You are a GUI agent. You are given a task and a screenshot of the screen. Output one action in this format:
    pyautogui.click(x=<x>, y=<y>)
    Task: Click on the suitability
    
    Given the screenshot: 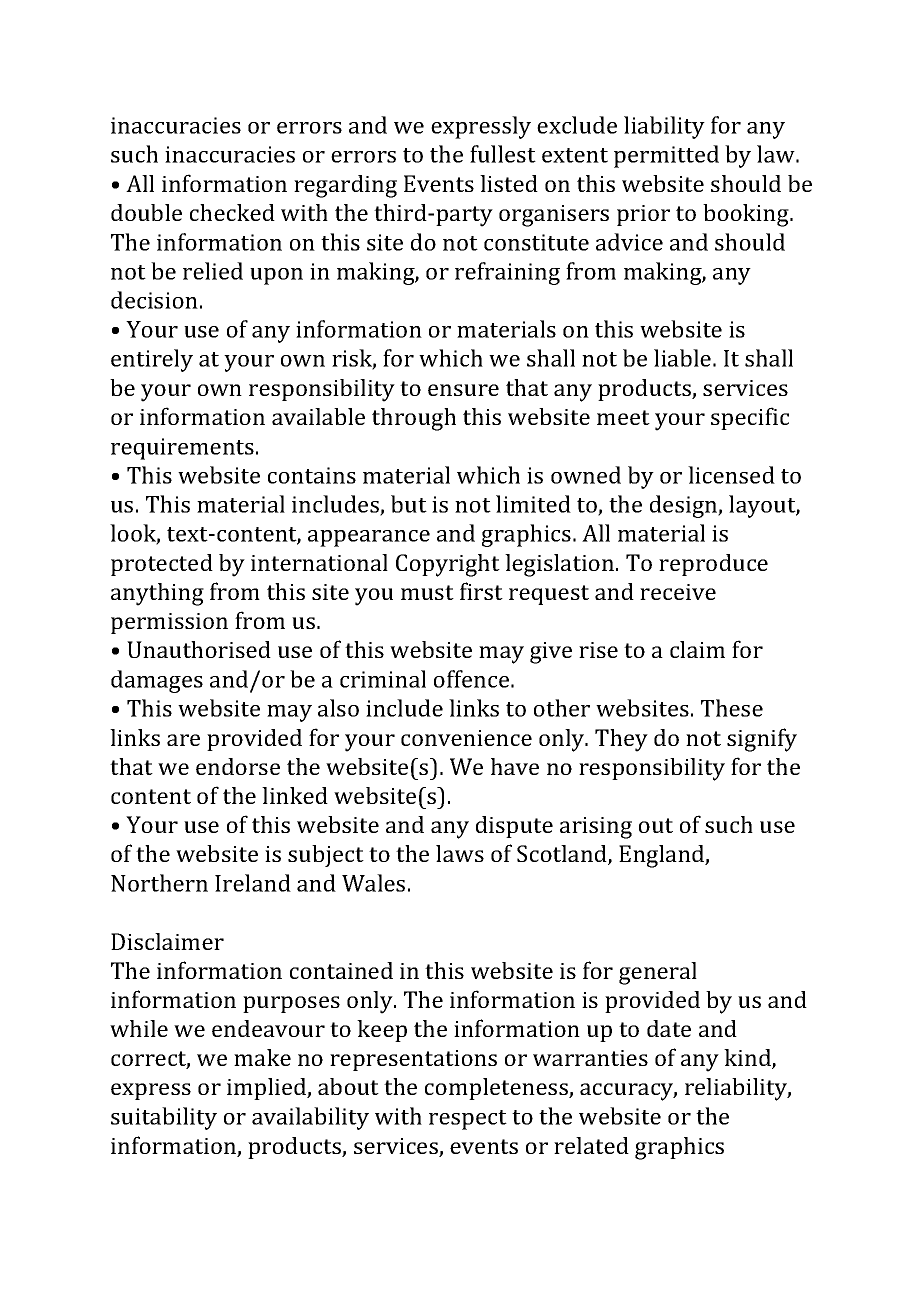 What is the action you would take?
    pyautogui.click(x=164, y=1118)
